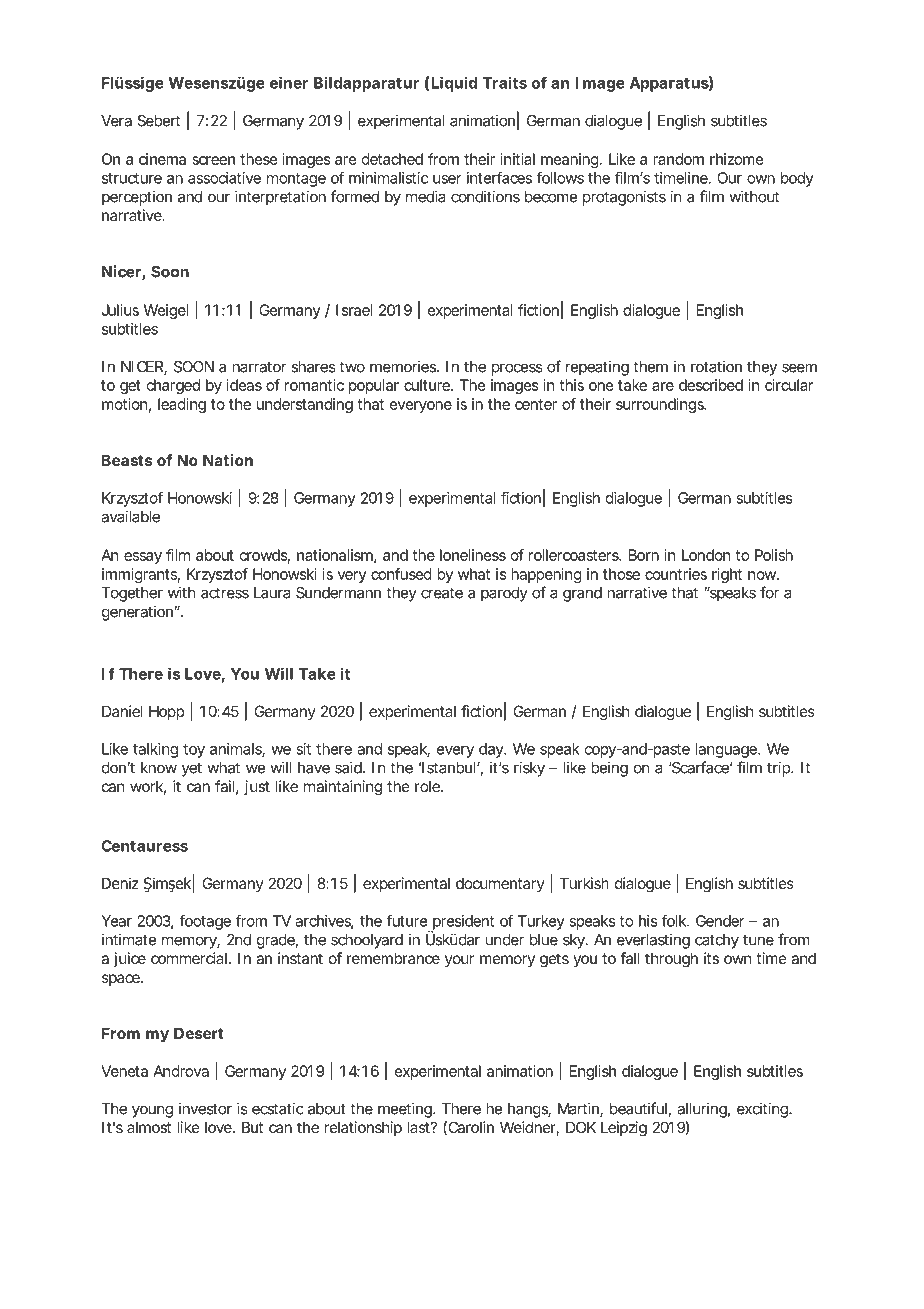 Image resolution: width=924 pixels, height=1309 pixels. I want to click on loneliness, so click(473, 555).
